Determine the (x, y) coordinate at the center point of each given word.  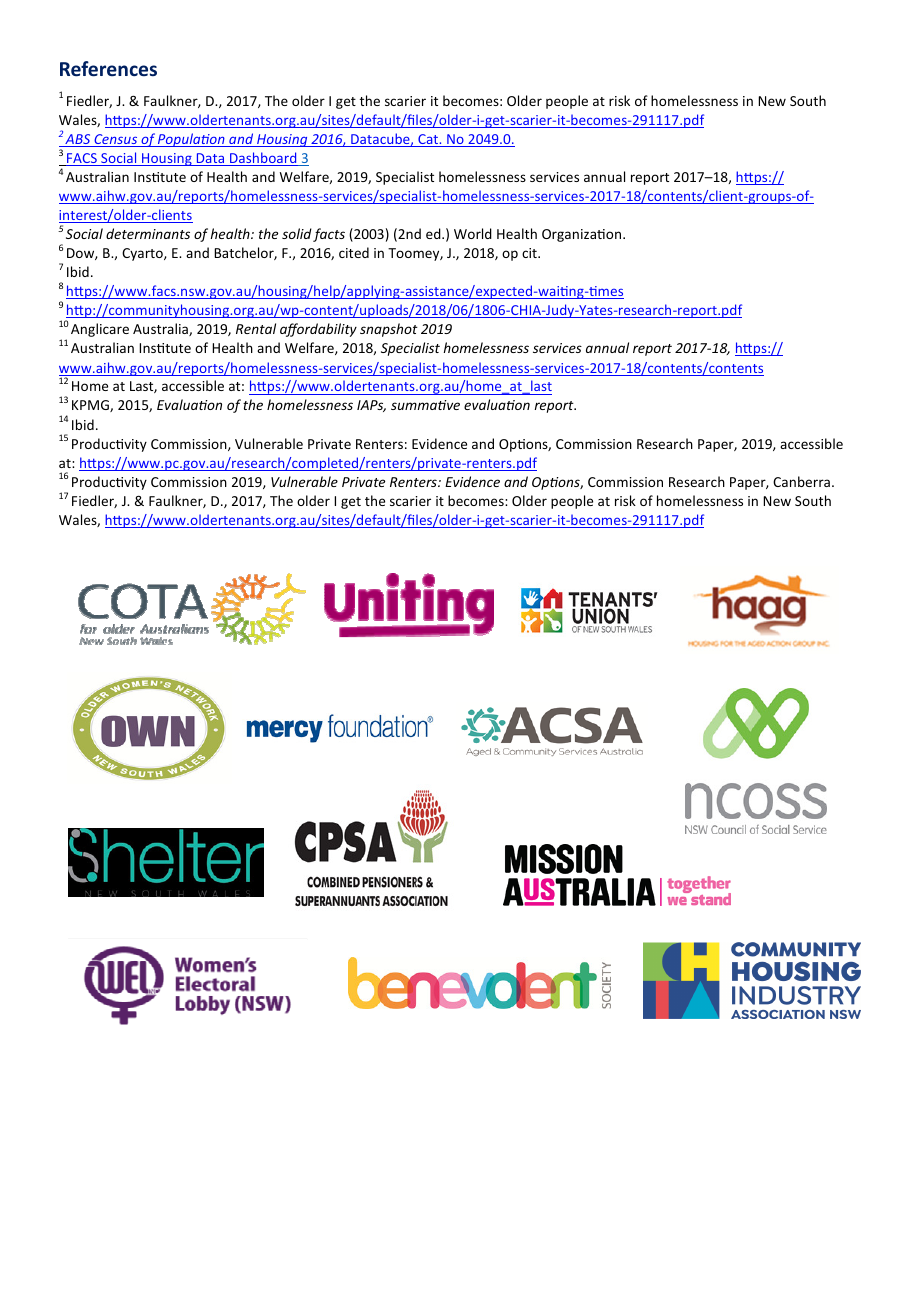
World (473, 233)
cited (354, 252)
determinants (148, 233)
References (108, 69)
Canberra (801, 481)
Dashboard (263, 159)
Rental (256, 328)
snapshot (389, 330)
